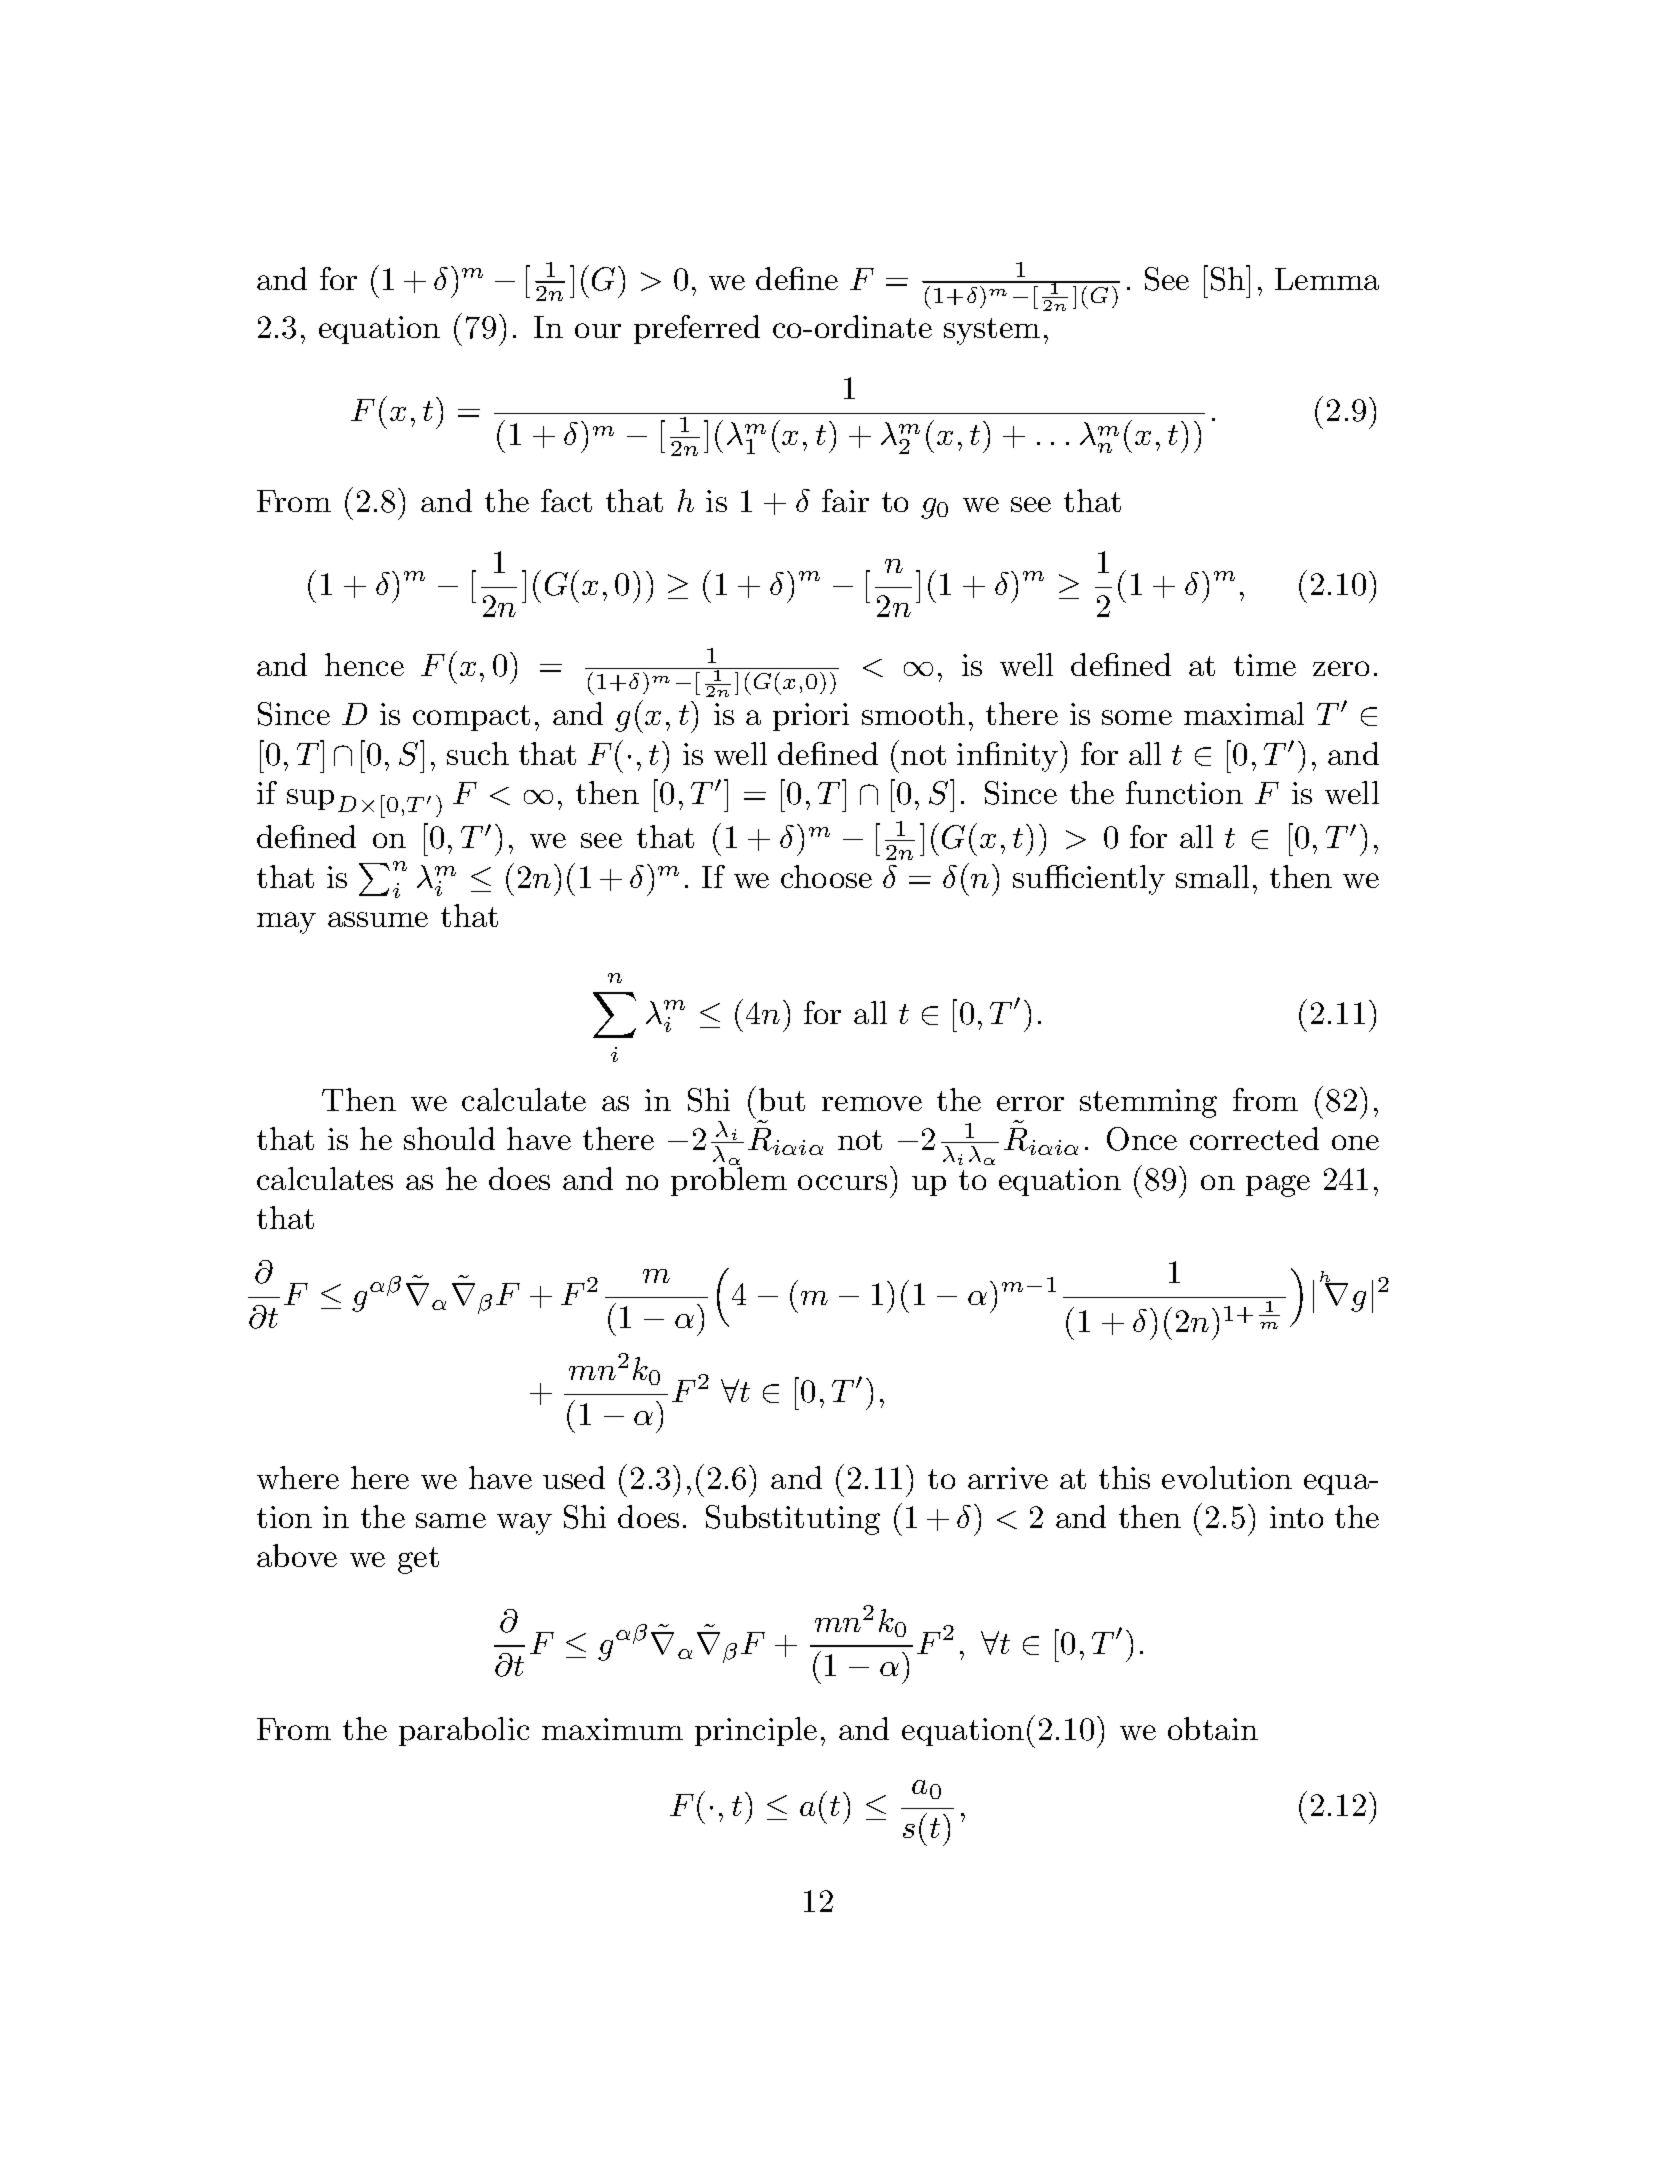 This screenshot has width=1676, height=2168. What do you see at coordinates (364, 664) in the screenshot?
I see `hence` at bounding box center [364, 664].
